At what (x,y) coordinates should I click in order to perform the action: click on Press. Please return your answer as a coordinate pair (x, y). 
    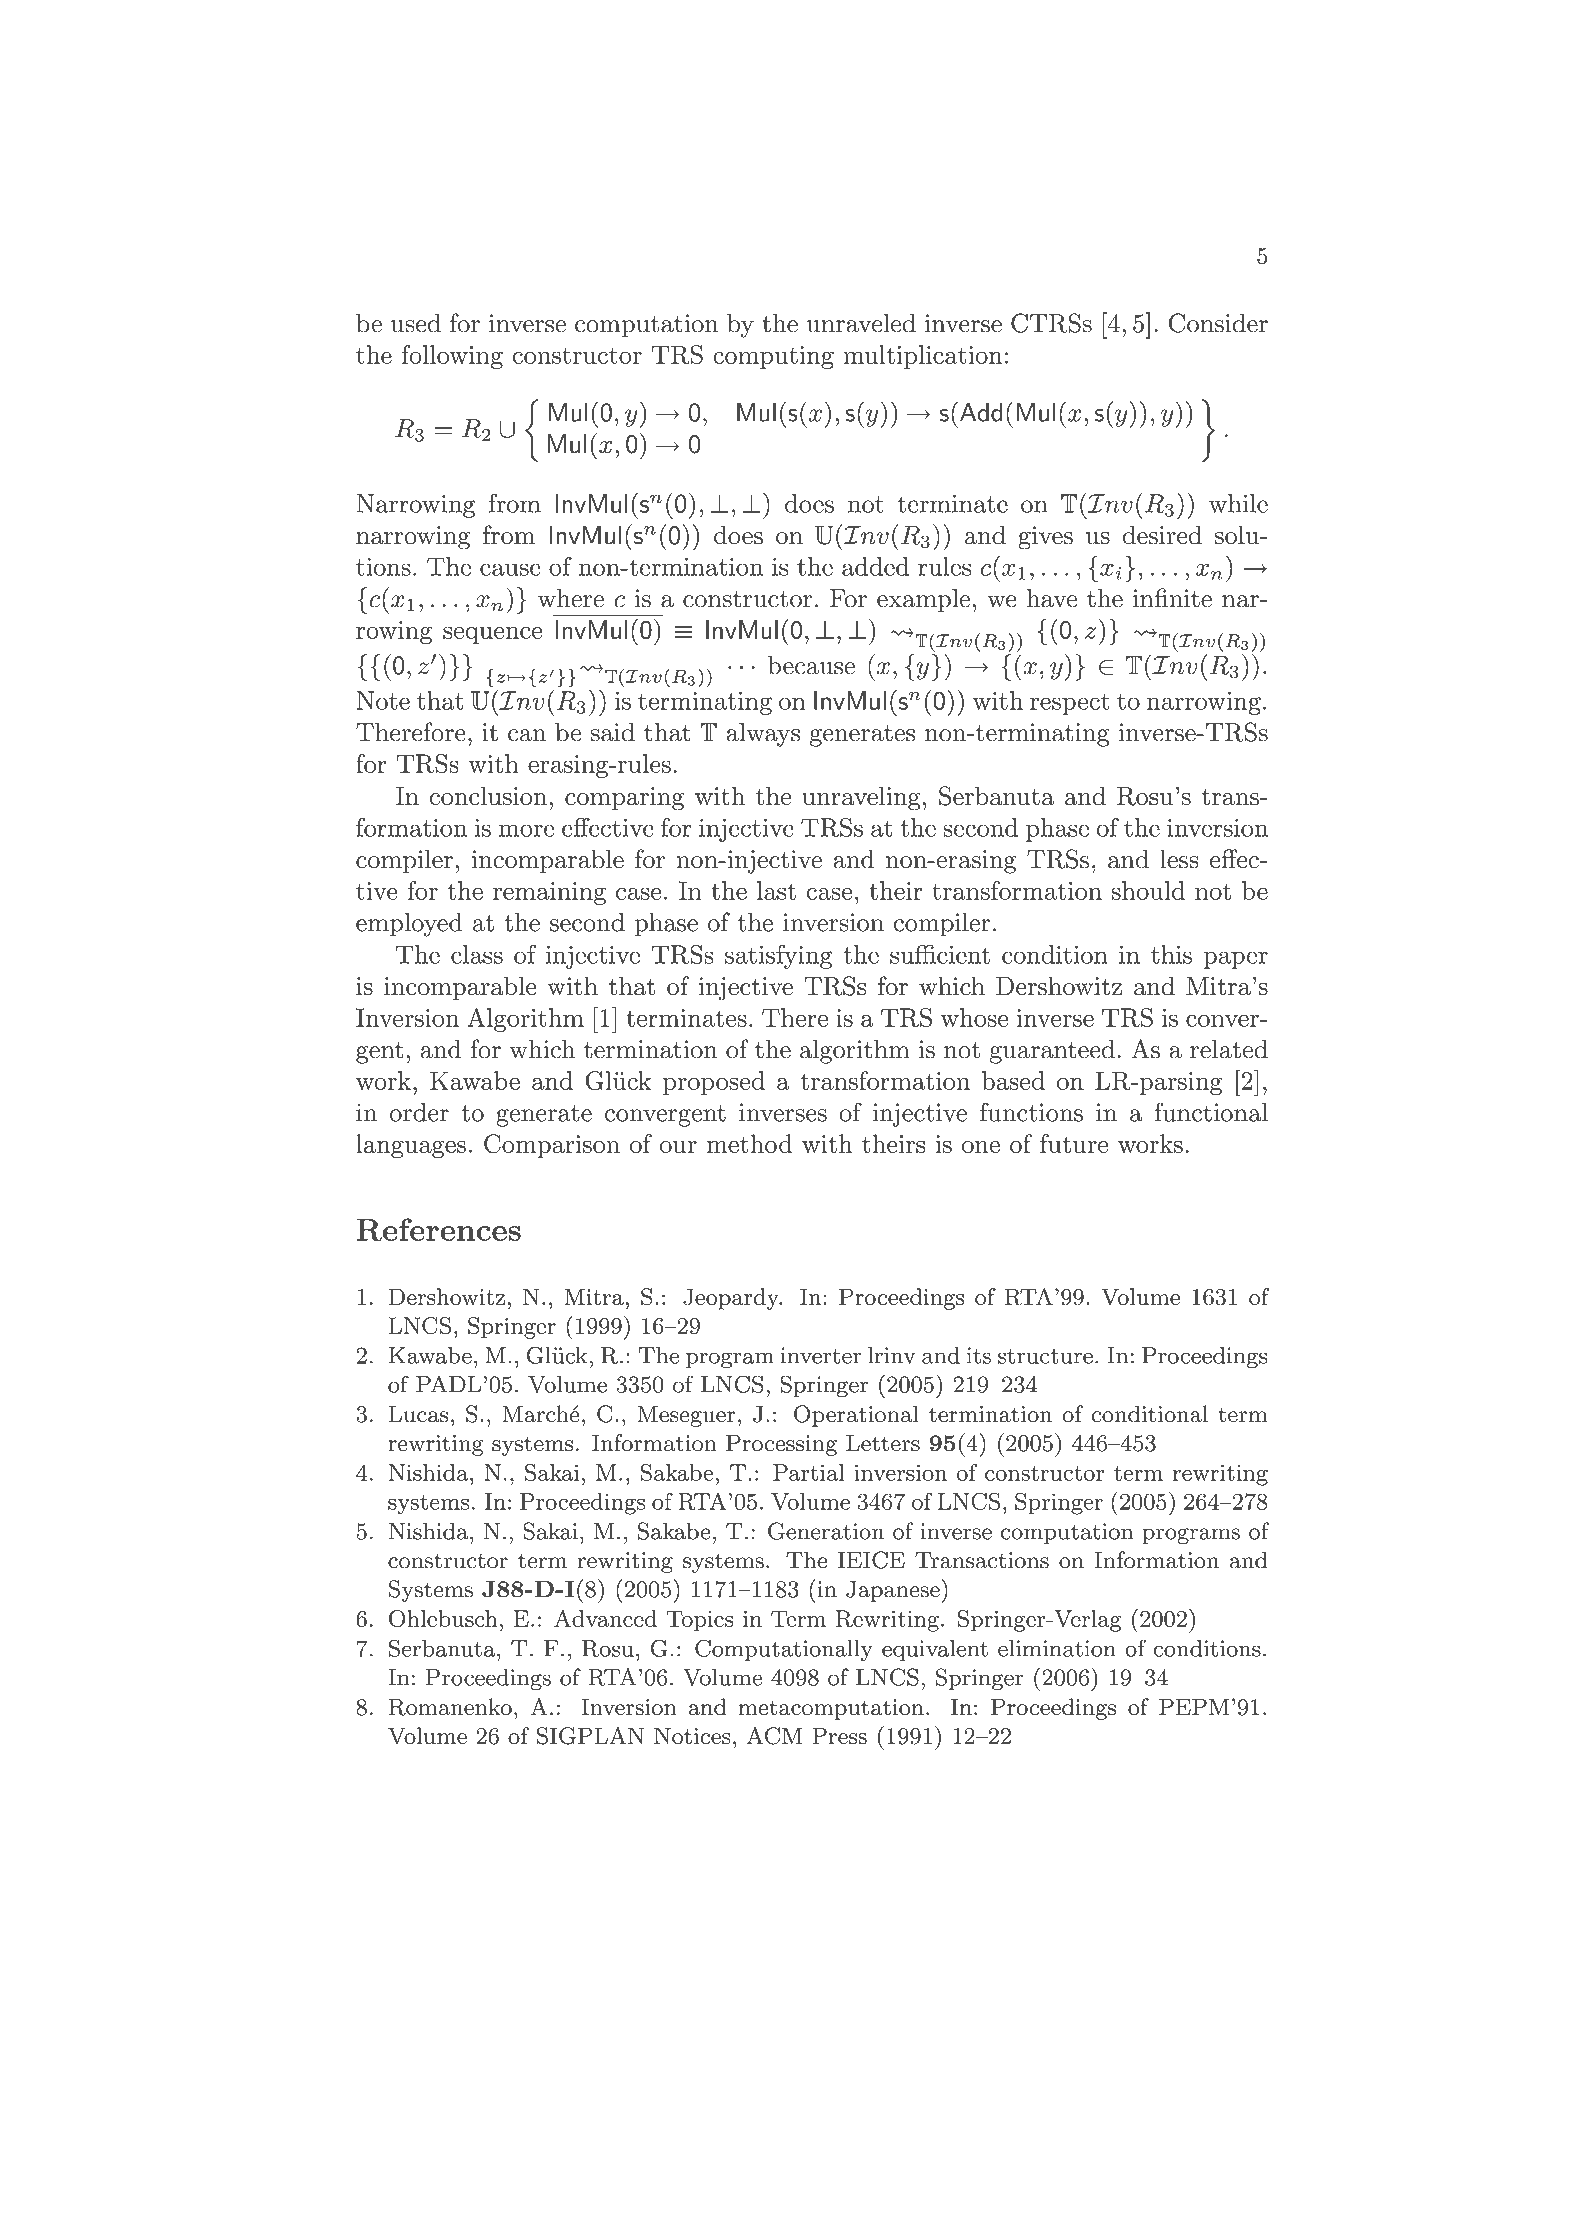
    Looking at the image, I should click on (839, 1736).
